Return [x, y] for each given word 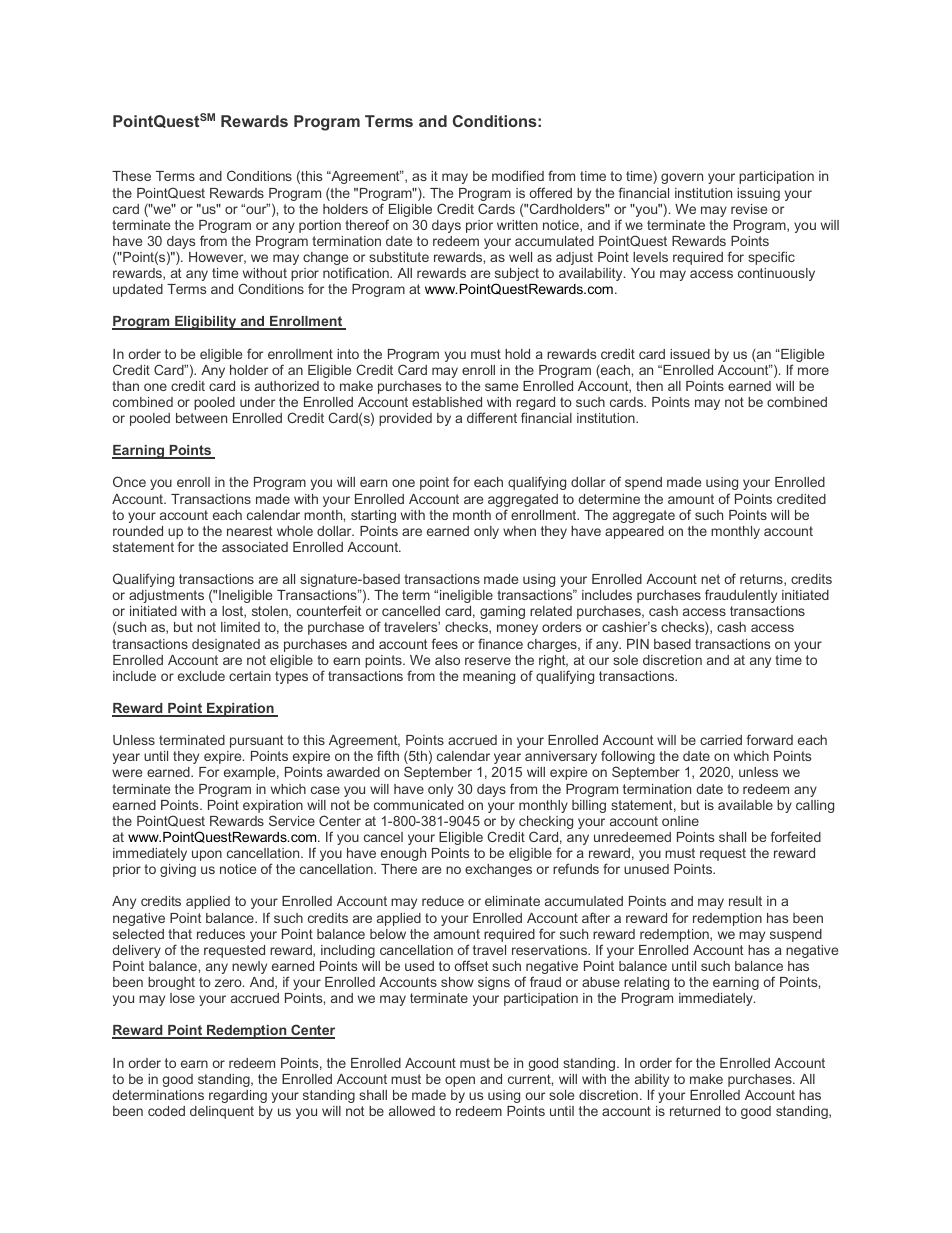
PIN [638, 644]
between [201, 418]
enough [403, 854]
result [745, 901]
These [131, 176]
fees [445, 643]
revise [749, 209]
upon [207, 855]
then [649, 386]
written [517, 225]
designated [226, 645]
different [492, 417]
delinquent [222, 1112]
